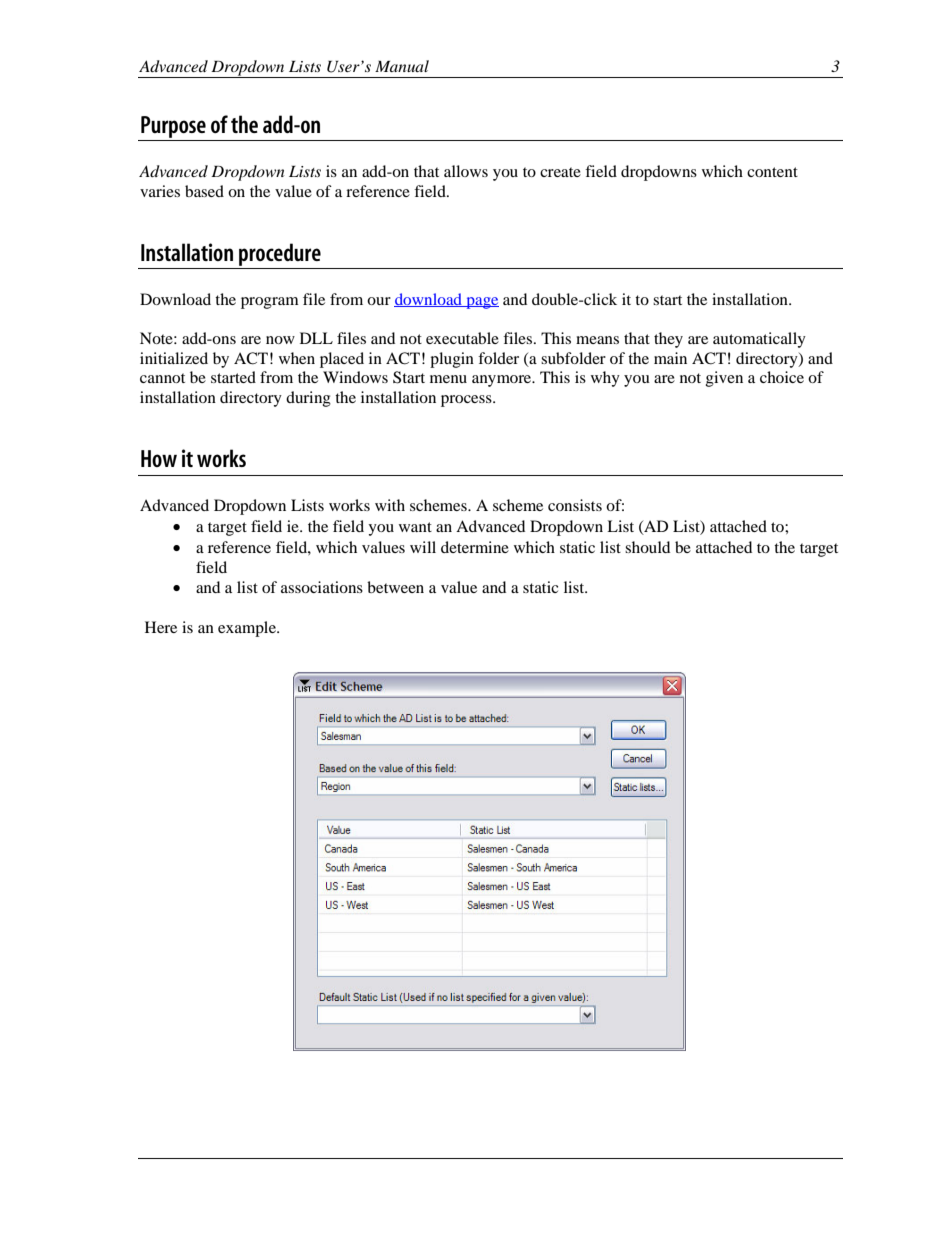 Image resolution: width=952 pixels, height=1233 pixels. I want to click on Manual, so click(402, 66).
